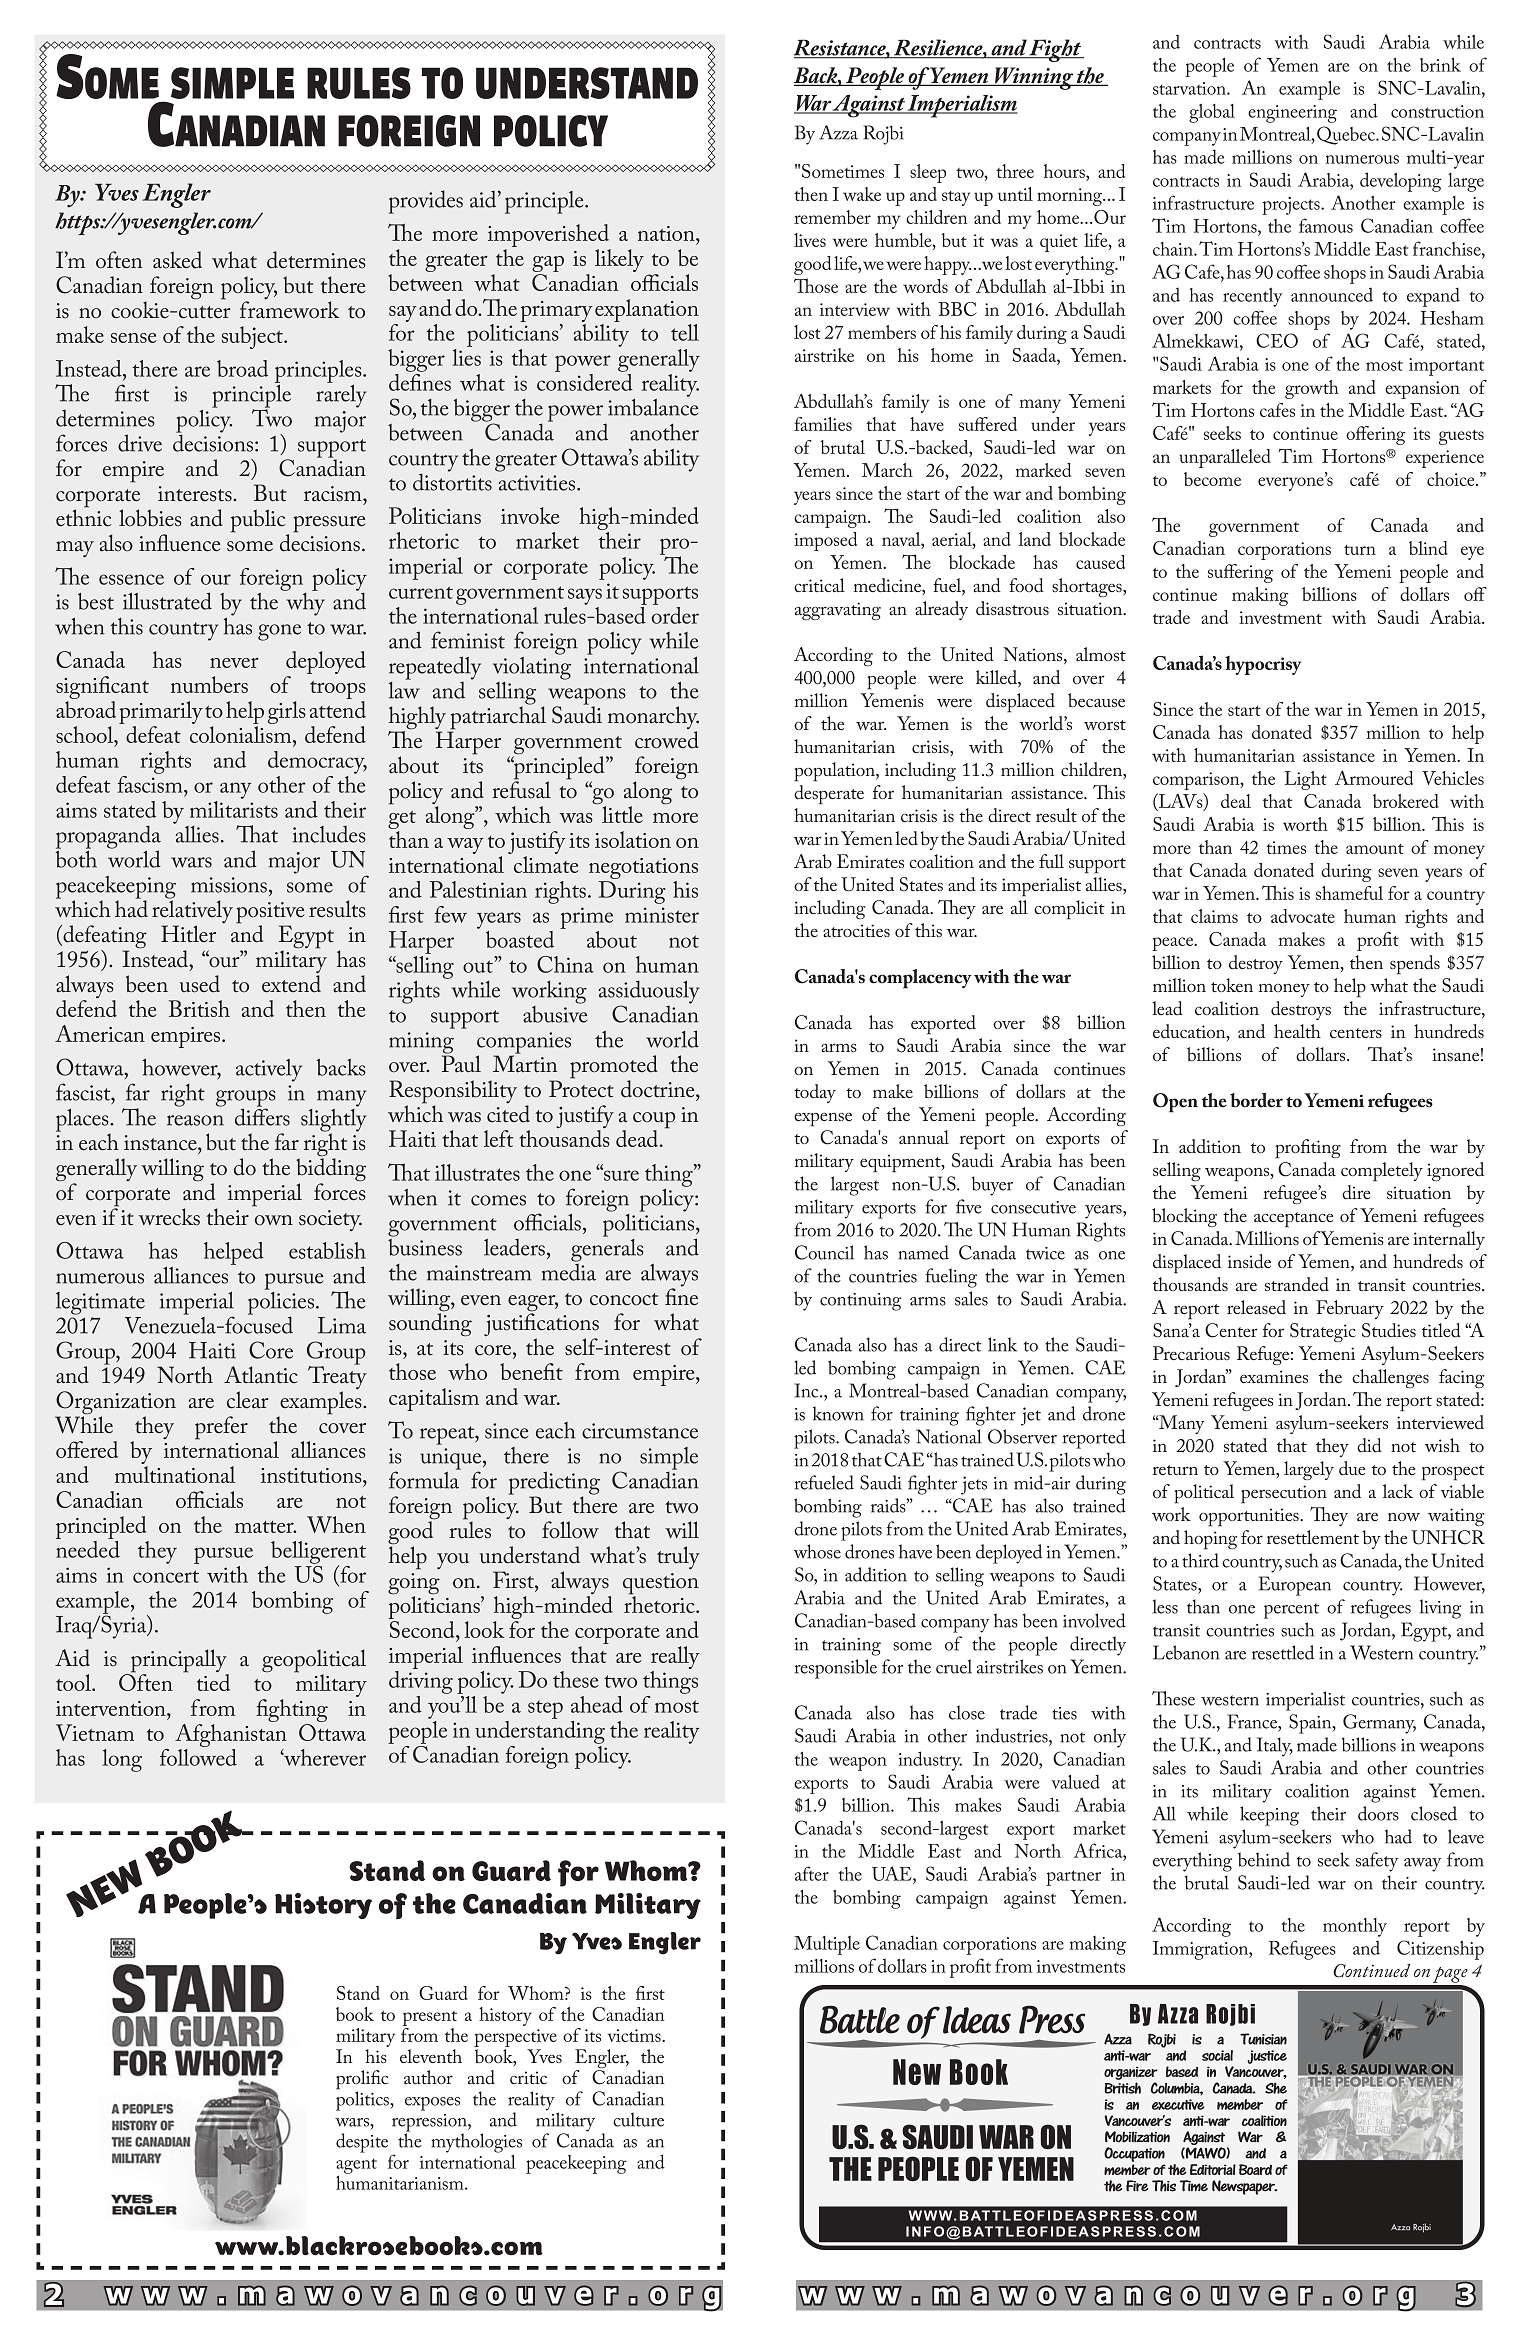  What do you see at coordinates (838, 1413) in the screenshot?
I see `known` at bounding box center [838, 1413].
